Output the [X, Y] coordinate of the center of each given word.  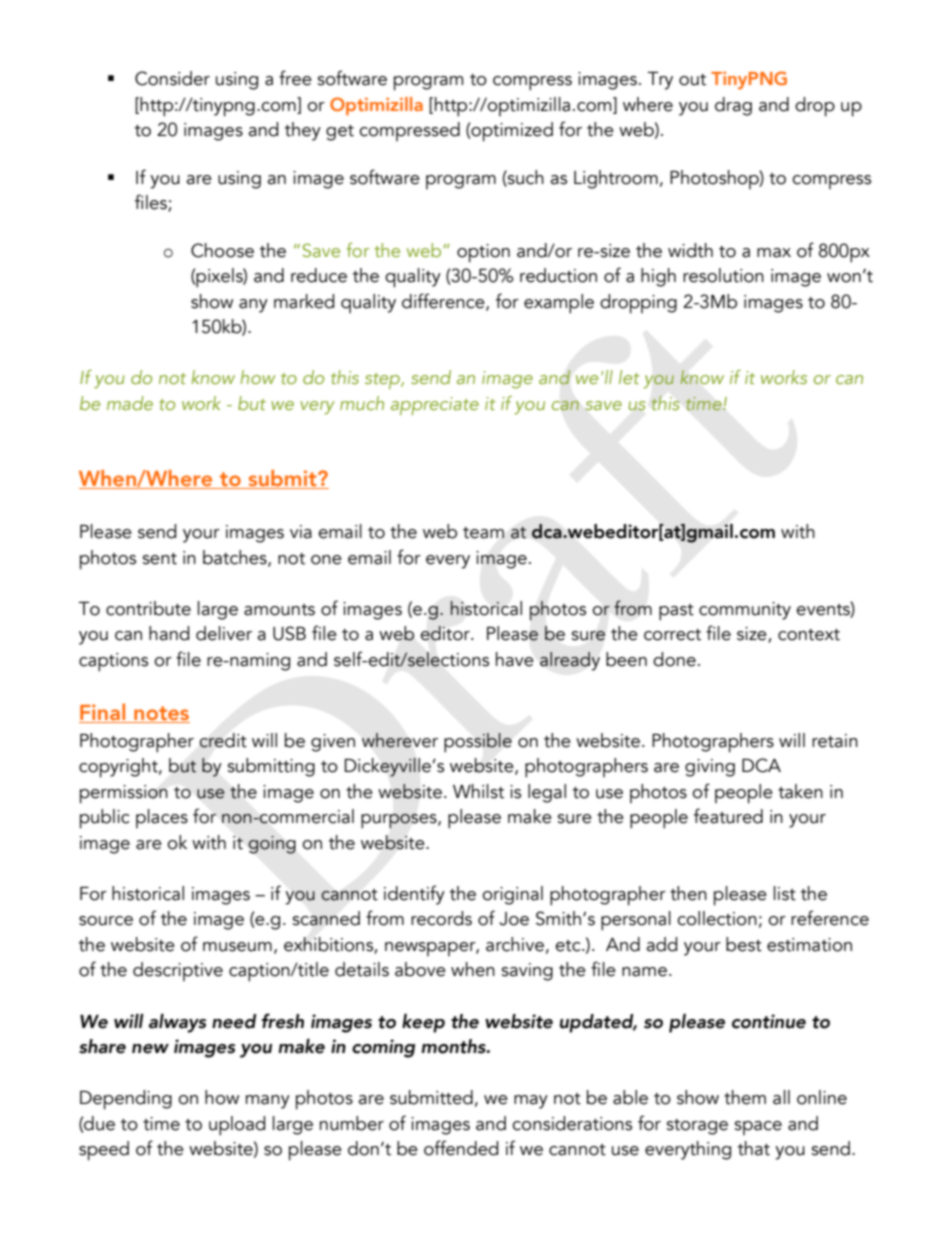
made [130, 403]
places [162, 818]
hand [169, 633]
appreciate [435, 406]
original [512, 895]
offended [461, 1148]
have [515, 659]
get [340, 133]
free [295, 78]
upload [237, 1126]
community [745, 611]
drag [733, 106]
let [629, 377]
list [785, 893]
